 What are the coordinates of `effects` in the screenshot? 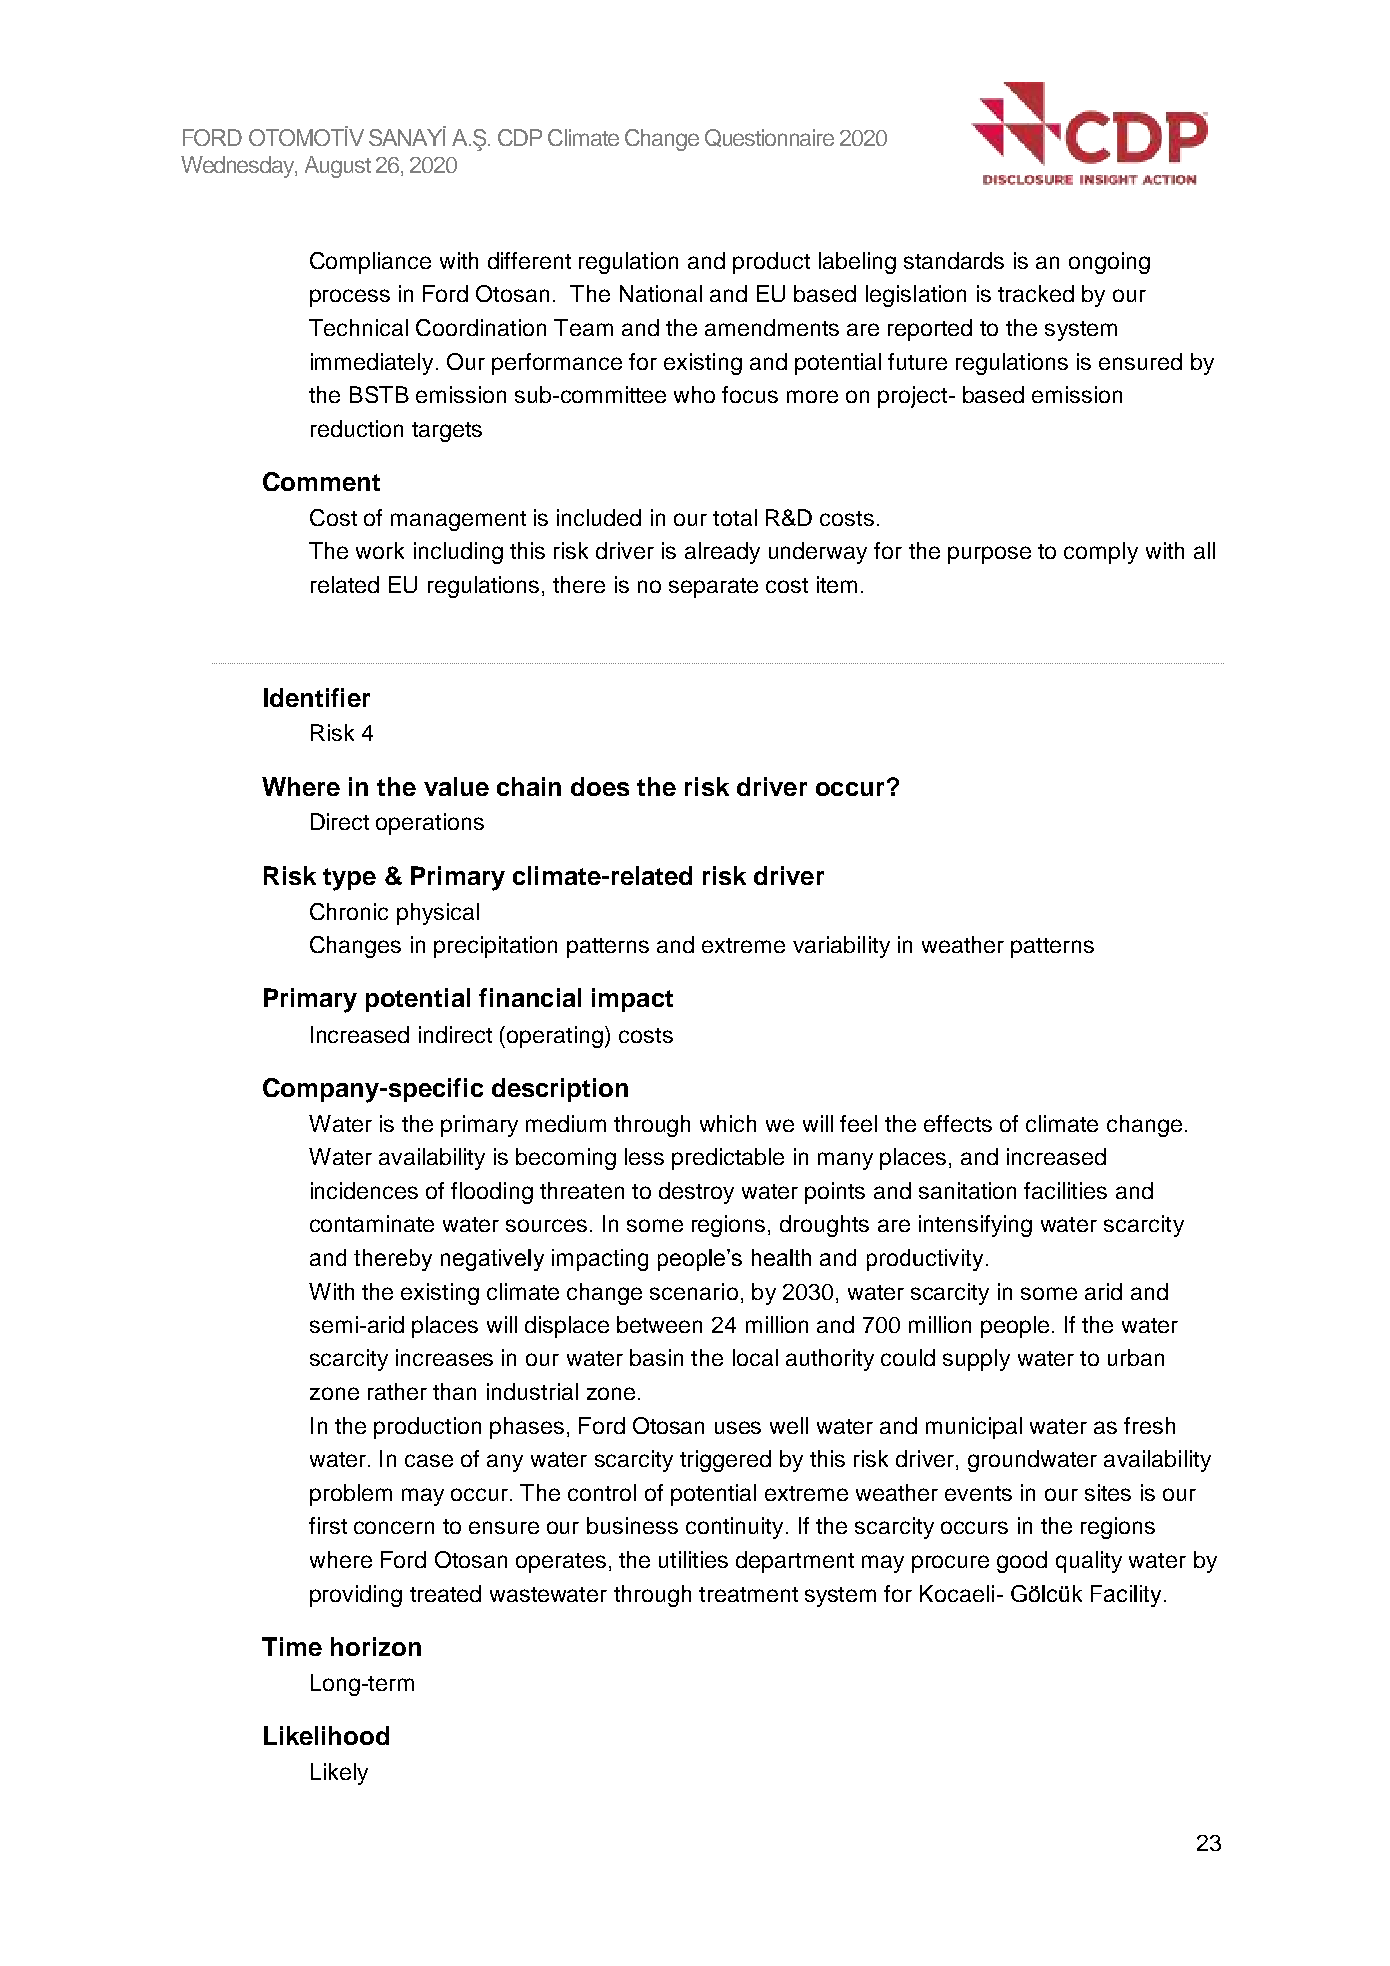 It's located at (958, 1123).
